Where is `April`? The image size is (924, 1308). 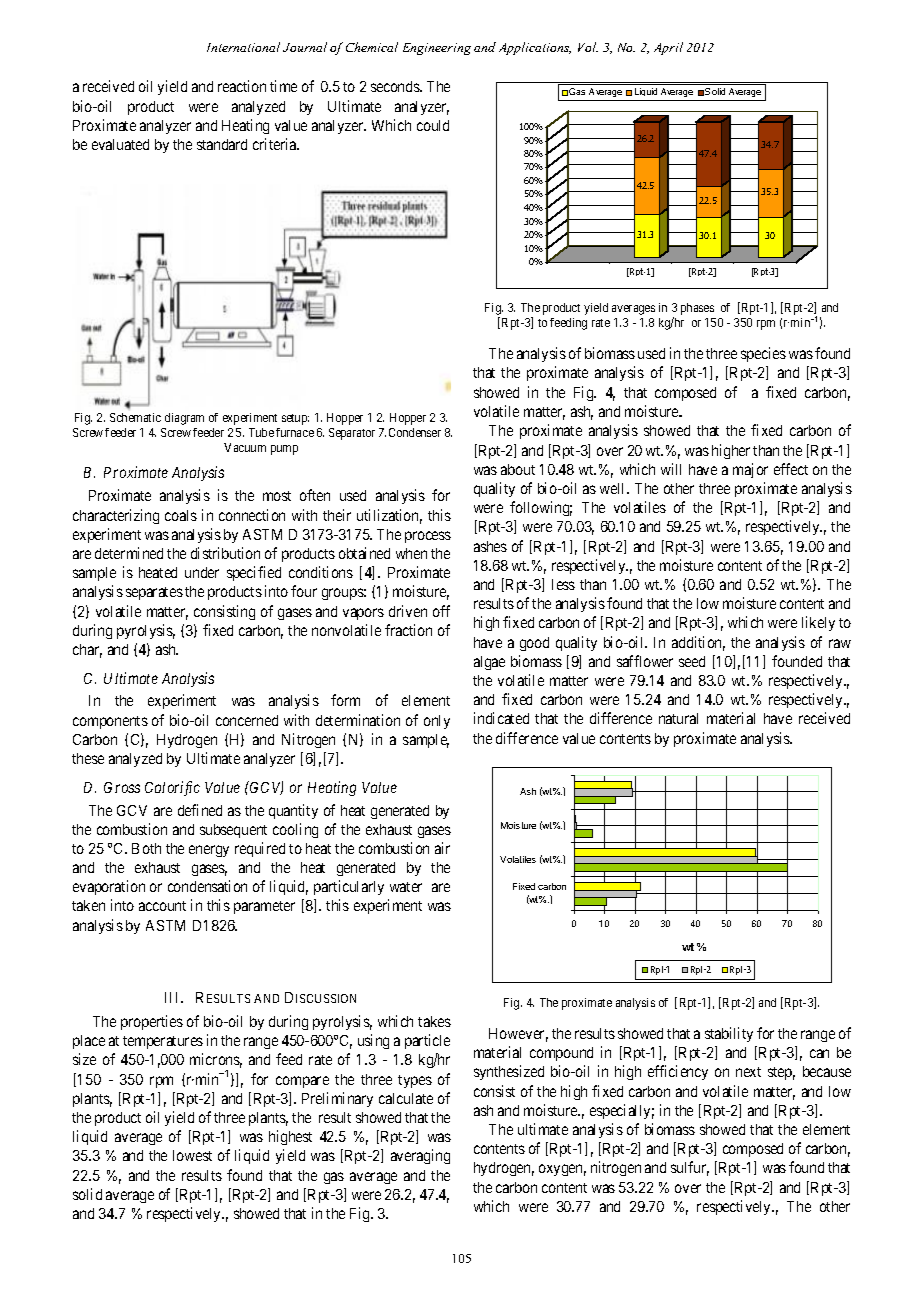
April is located at coordinates (668, 48).
